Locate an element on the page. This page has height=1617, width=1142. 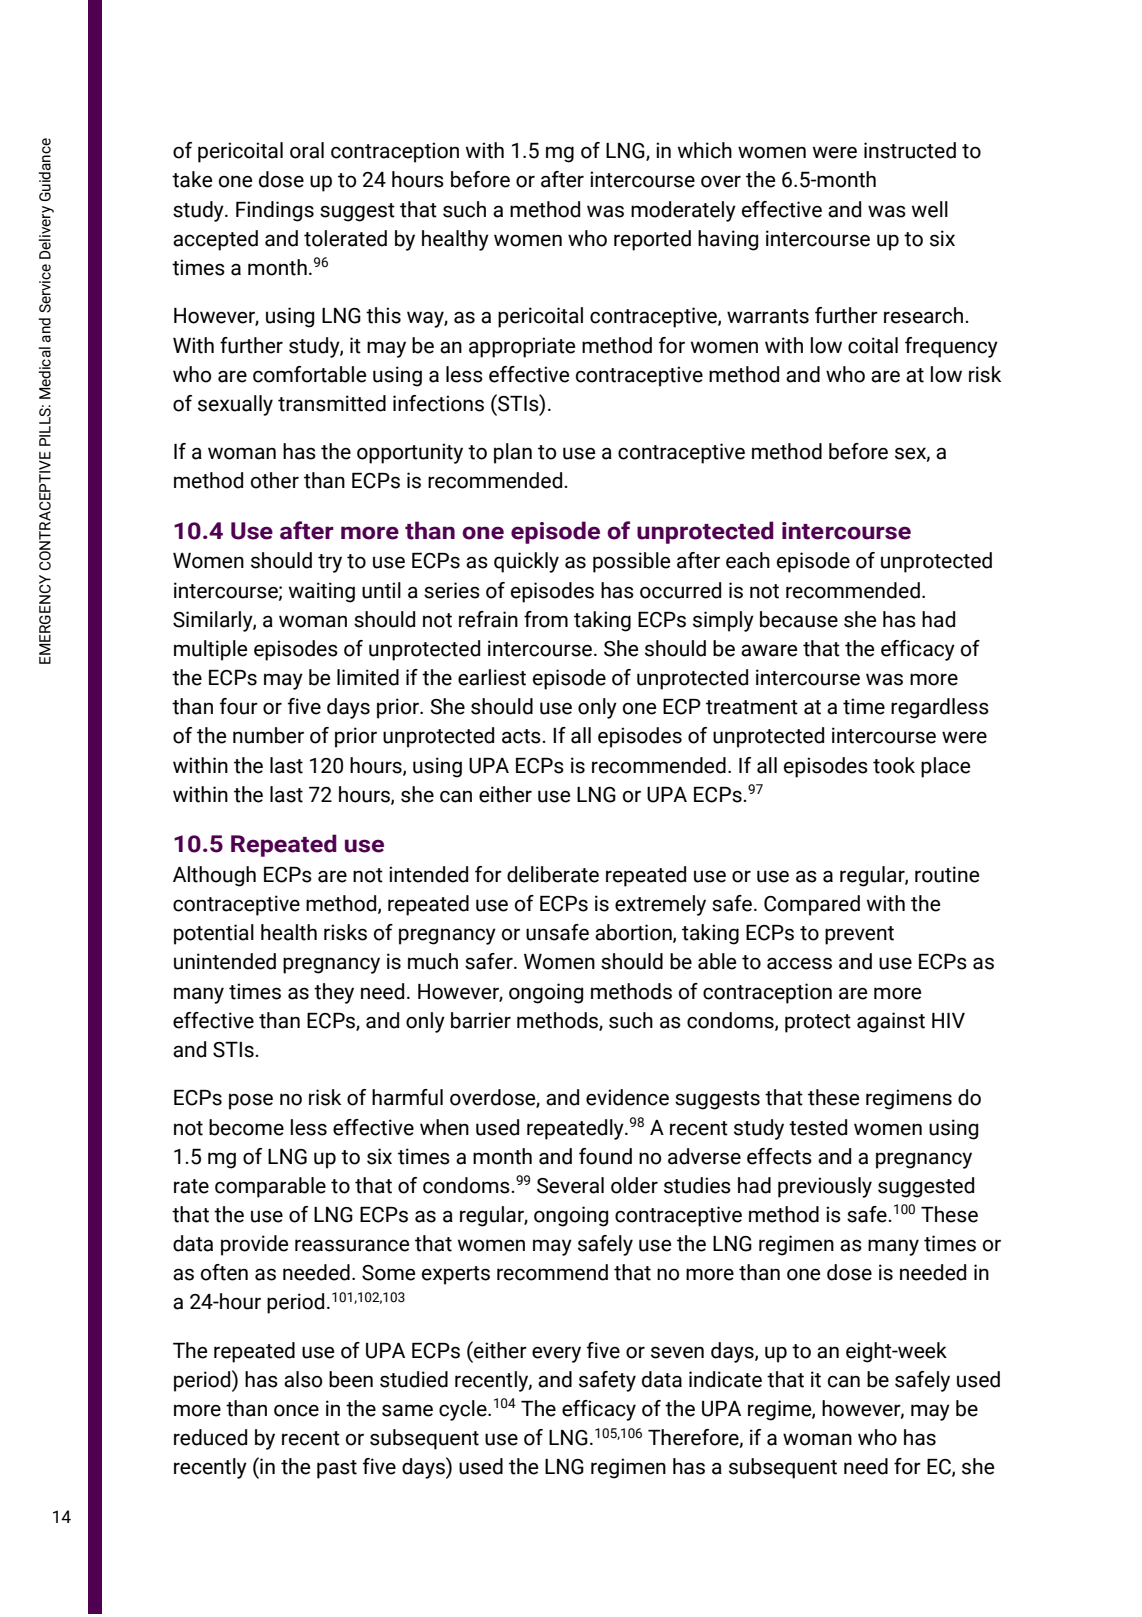
instructed is located at coordinates (910, 150).
